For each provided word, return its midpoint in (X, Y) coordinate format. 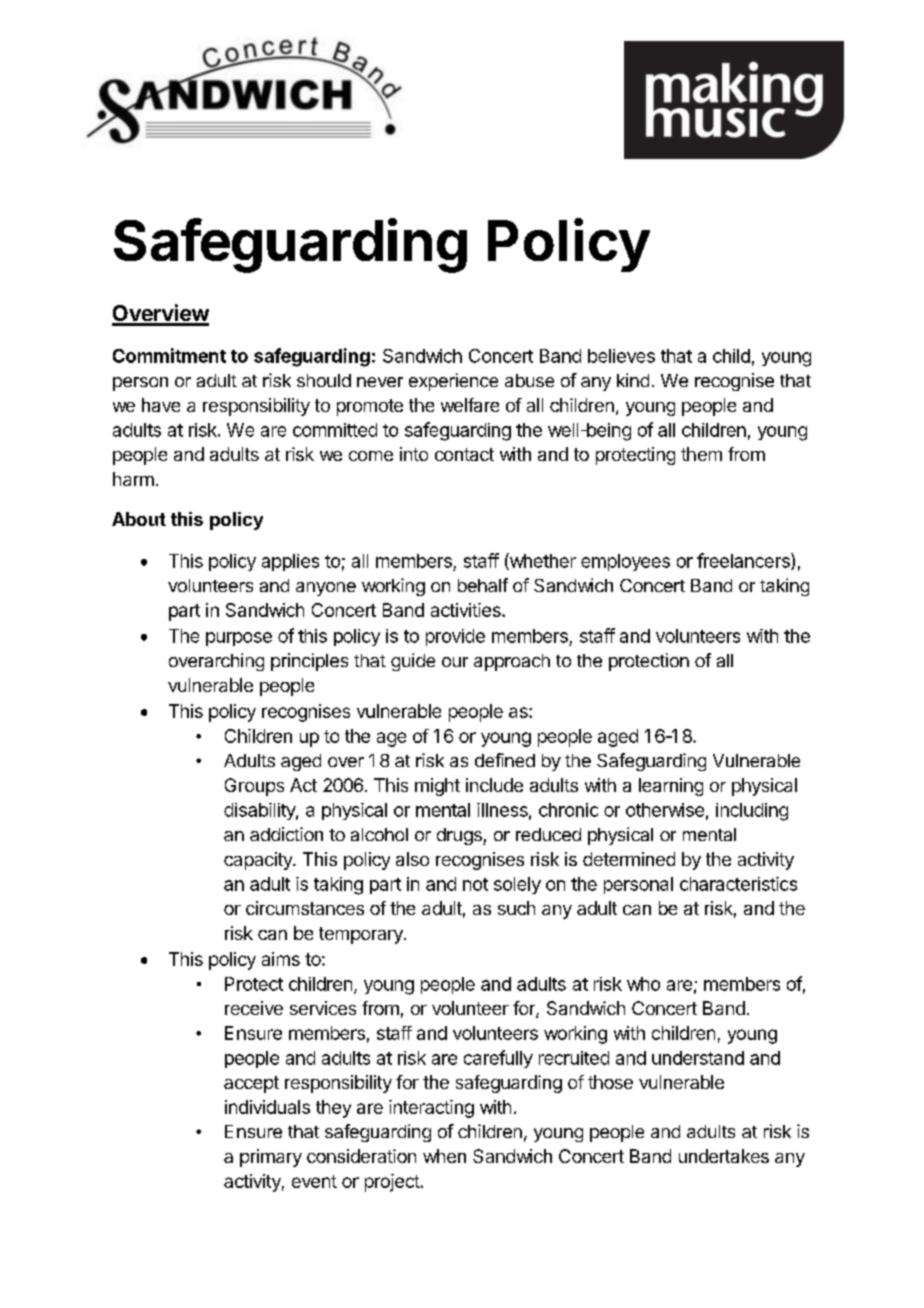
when (444, 1156)
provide (455, 637)
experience (453, 382)
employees (625, 562)
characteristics (738, 884)
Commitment (169, 355)
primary (271, 1158)
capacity (259, 861)
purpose (239, 639)
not (475, 884)
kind (633, 380)
